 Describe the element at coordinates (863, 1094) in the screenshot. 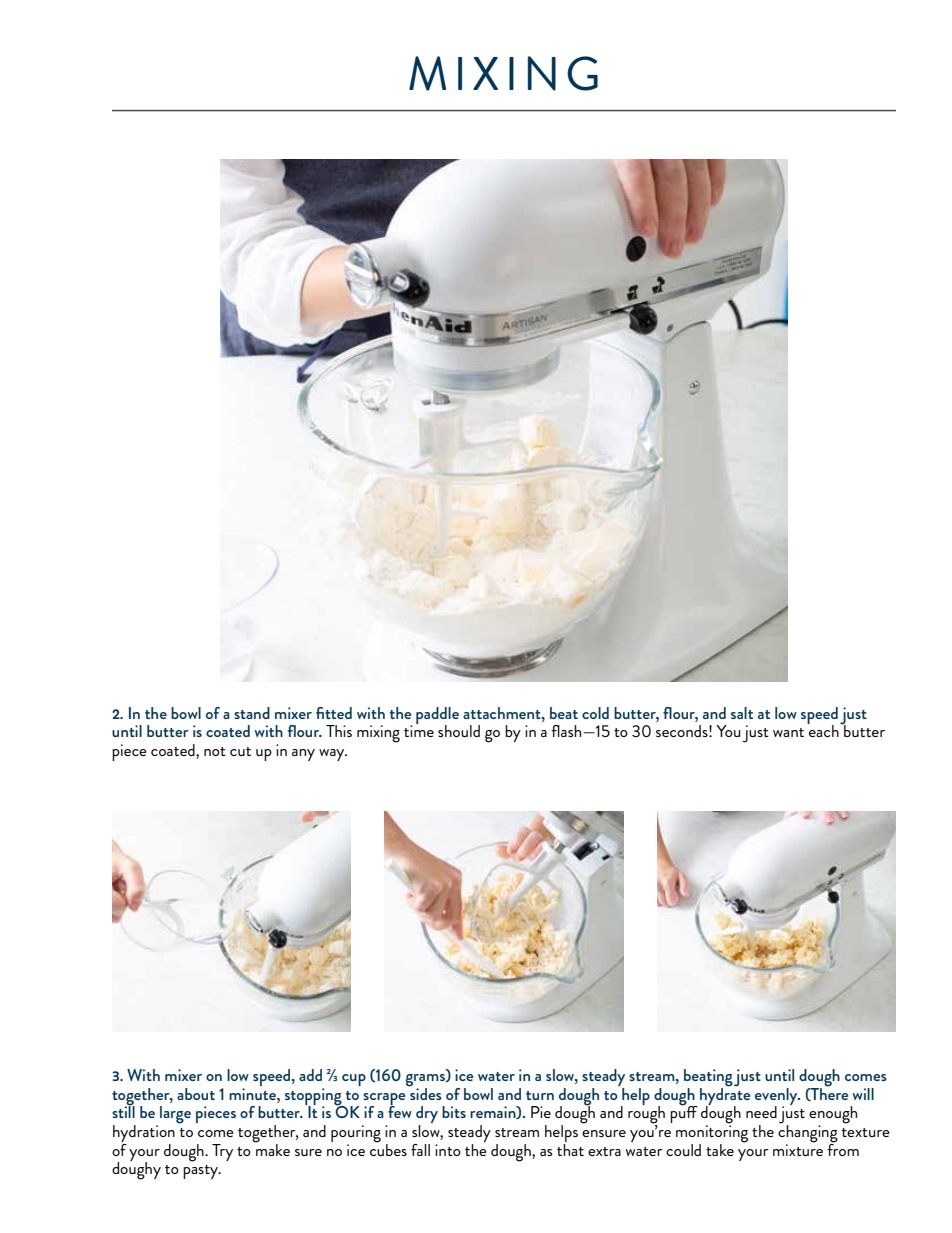

I see `will` at that location.
